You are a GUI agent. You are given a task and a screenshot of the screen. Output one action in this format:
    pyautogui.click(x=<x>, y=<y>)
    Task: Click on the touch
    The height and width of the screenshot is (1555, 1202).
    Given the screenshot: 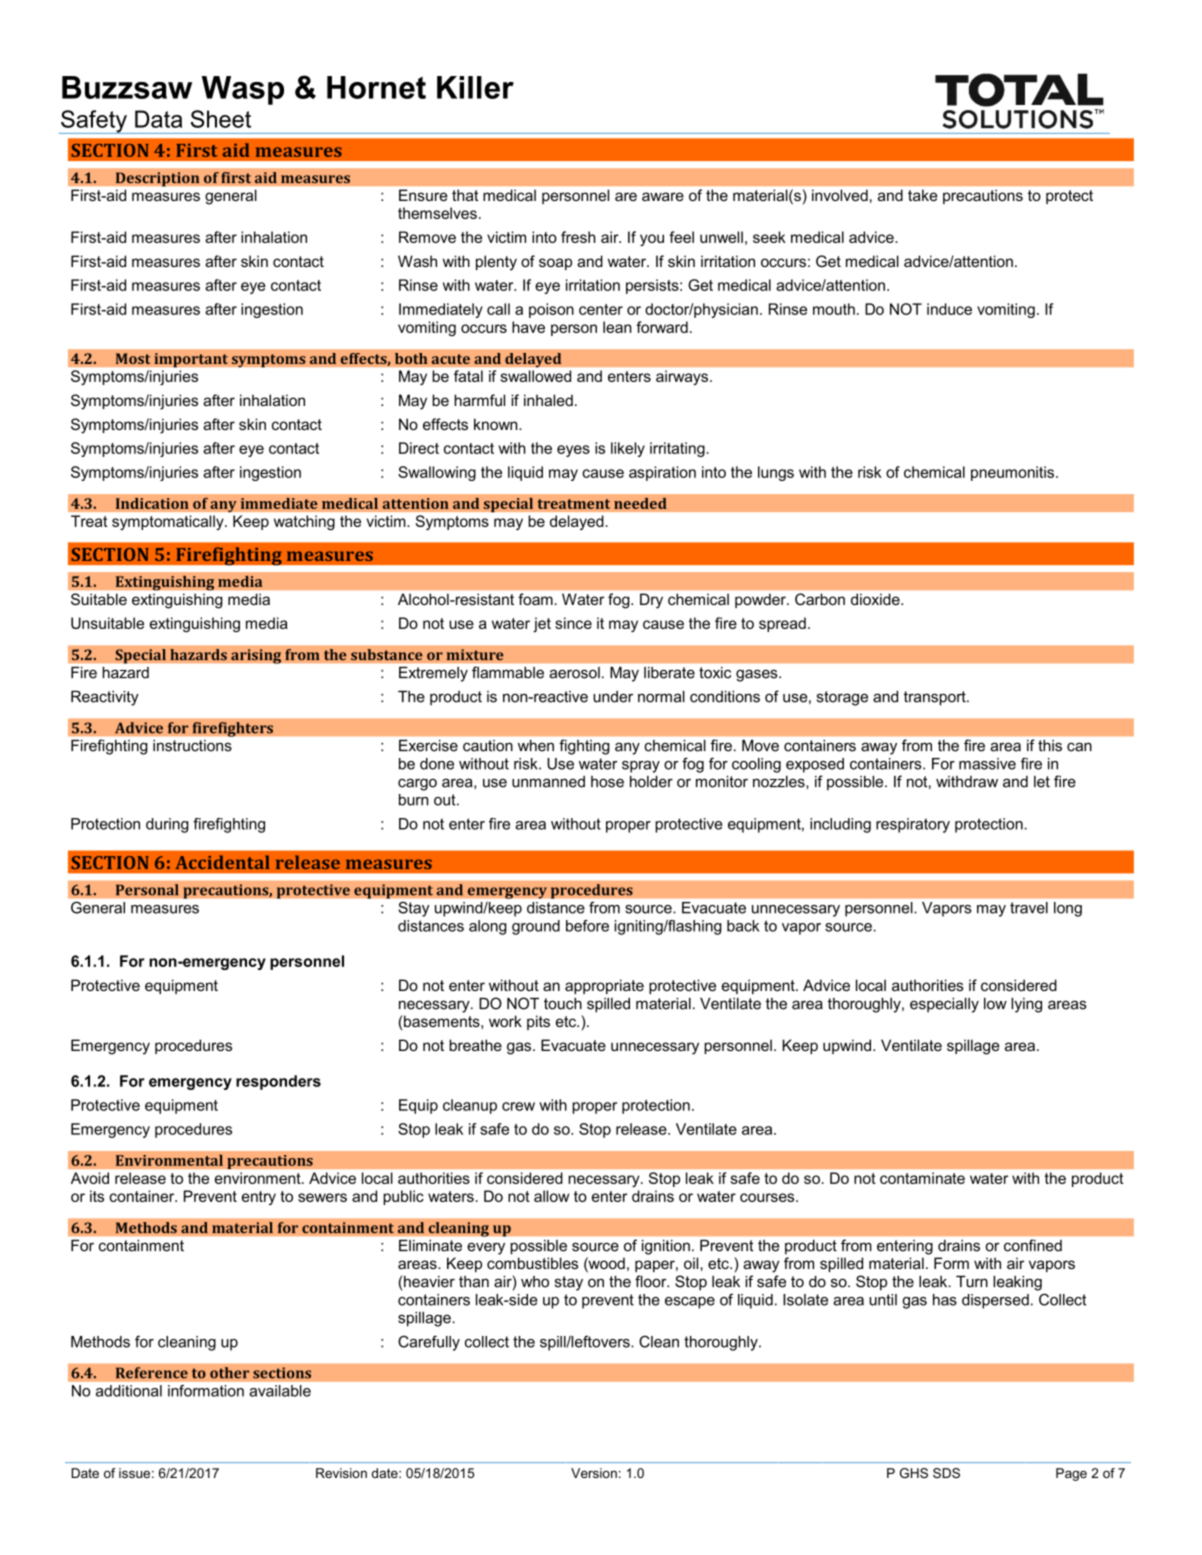 What is the action you would take?
    pyautogui.click(x=563, y=1004)
